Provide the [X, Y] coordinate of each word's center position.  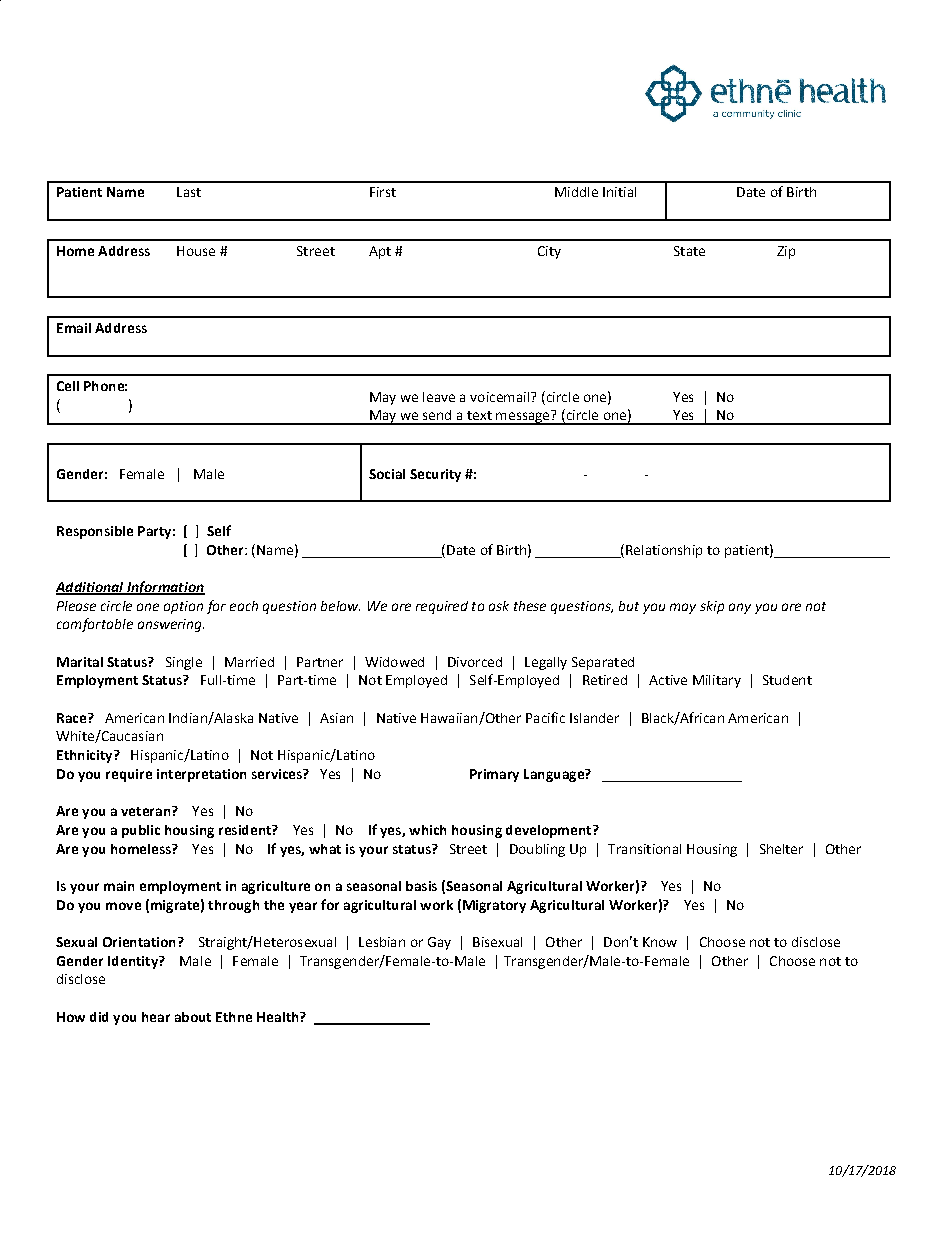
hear [156, 1017]
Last [189, 192]
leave [439, 397]
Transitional [644, 849]
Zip [786, 252]
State [689, 251]
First [383, 192]
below [340, 606]
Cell [68, 386]
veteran [147, 811]
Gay [439, 943]
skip [712, 607]
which [427, 830]
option [183, 607]
